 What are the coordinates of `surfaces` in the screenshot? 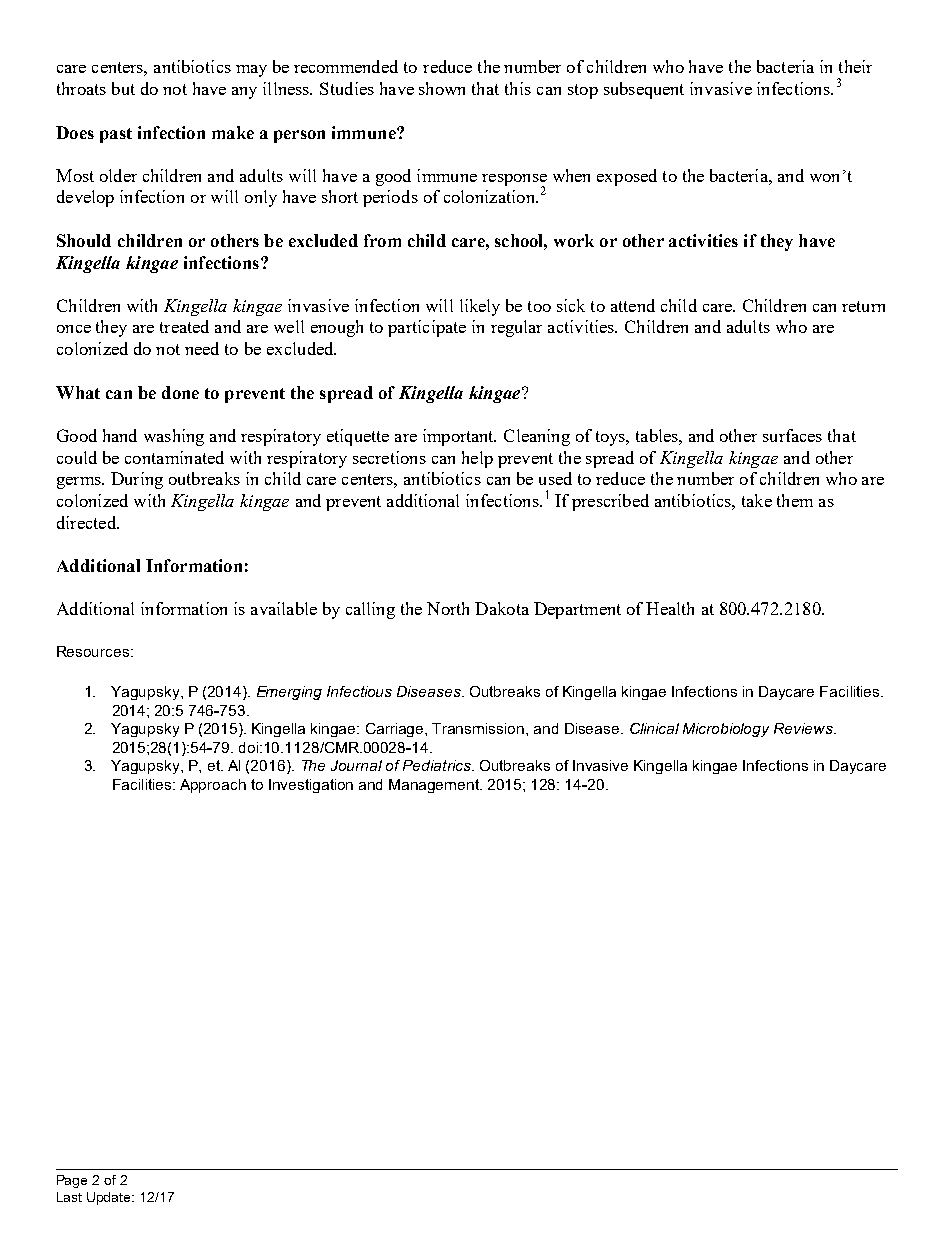 It's located at (792, 435).
